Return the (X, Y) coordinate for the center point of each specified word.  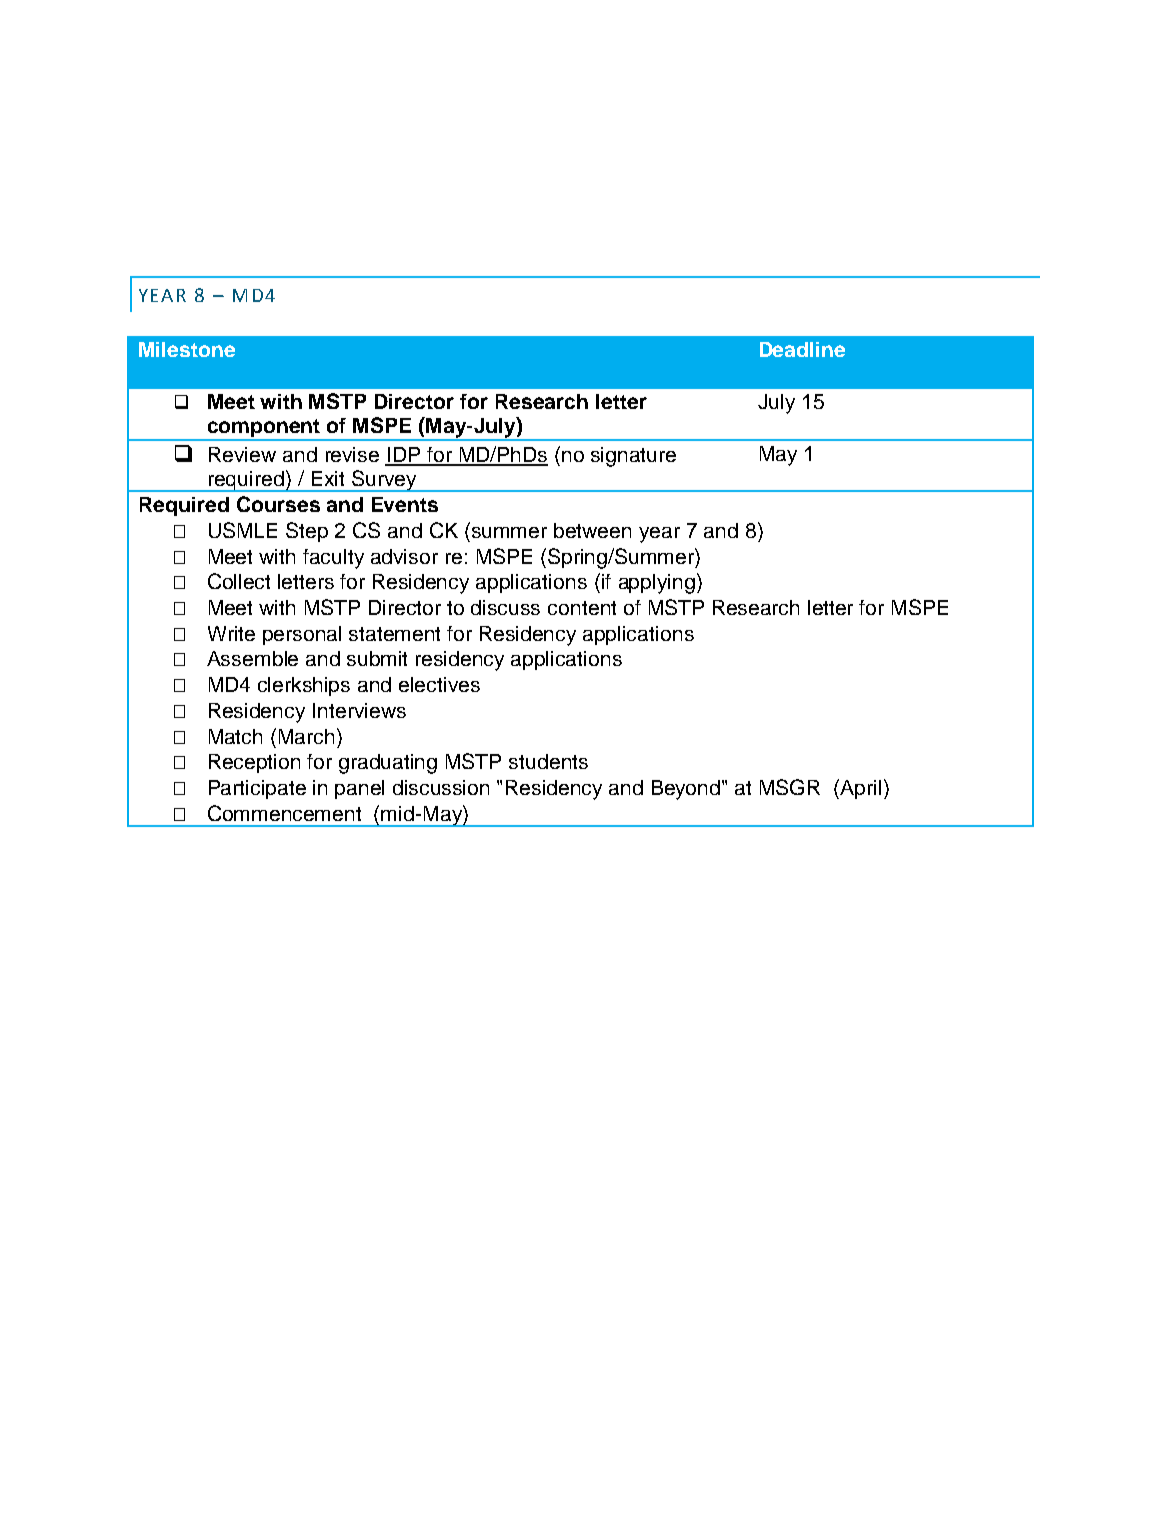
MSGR (790, 787)
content (582, 608)
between (592, 530)
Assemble (252, 658)
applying (657, 584)
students (548, 761)
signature (633, 457)
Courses (278, 504)
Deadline (802, 349)
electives (439, 684)
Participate (257, 789)
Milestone (187, 349)
